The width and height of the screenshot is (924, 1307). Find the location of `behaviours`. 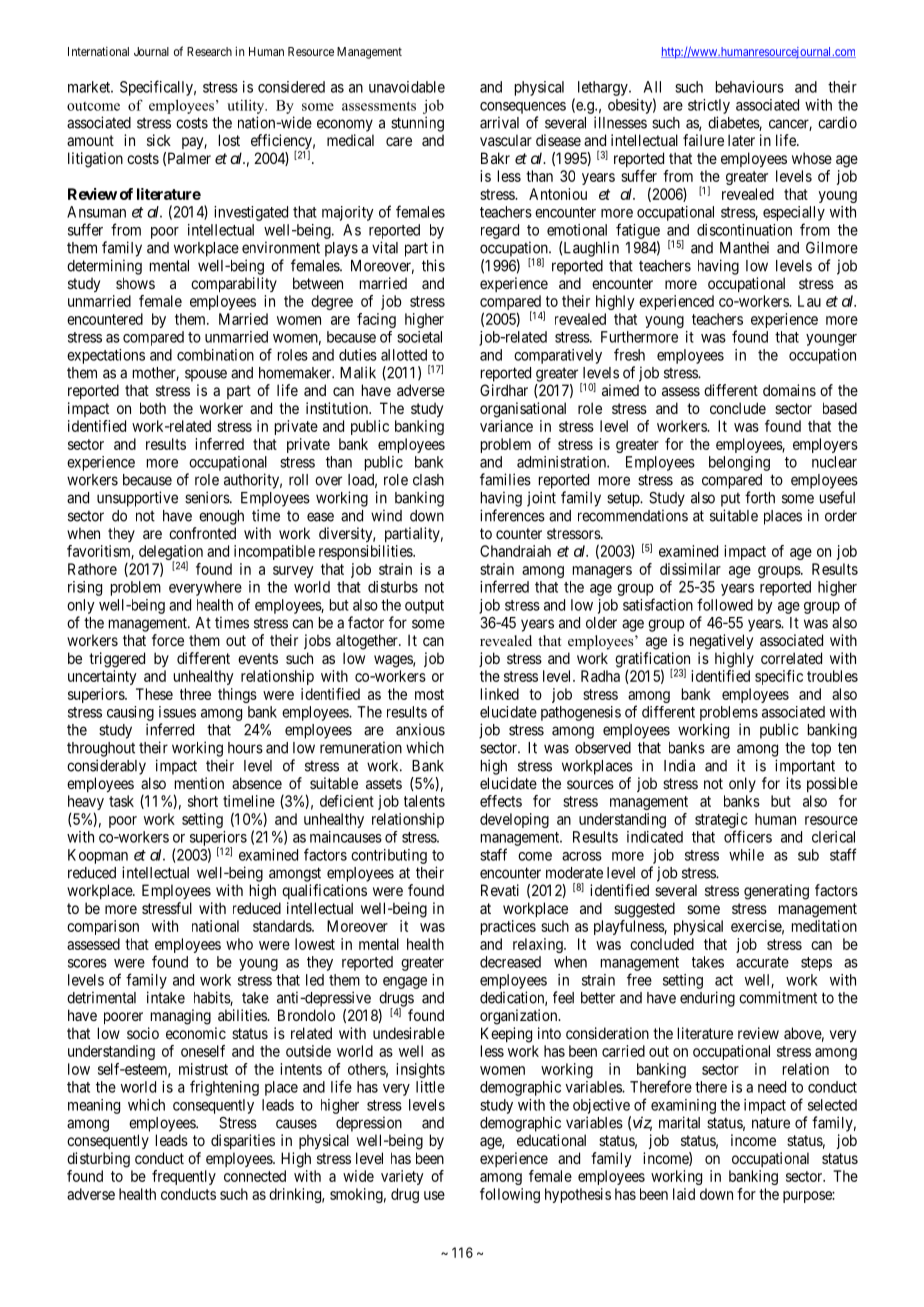

behaviours is located at coordinates (750, 87).
